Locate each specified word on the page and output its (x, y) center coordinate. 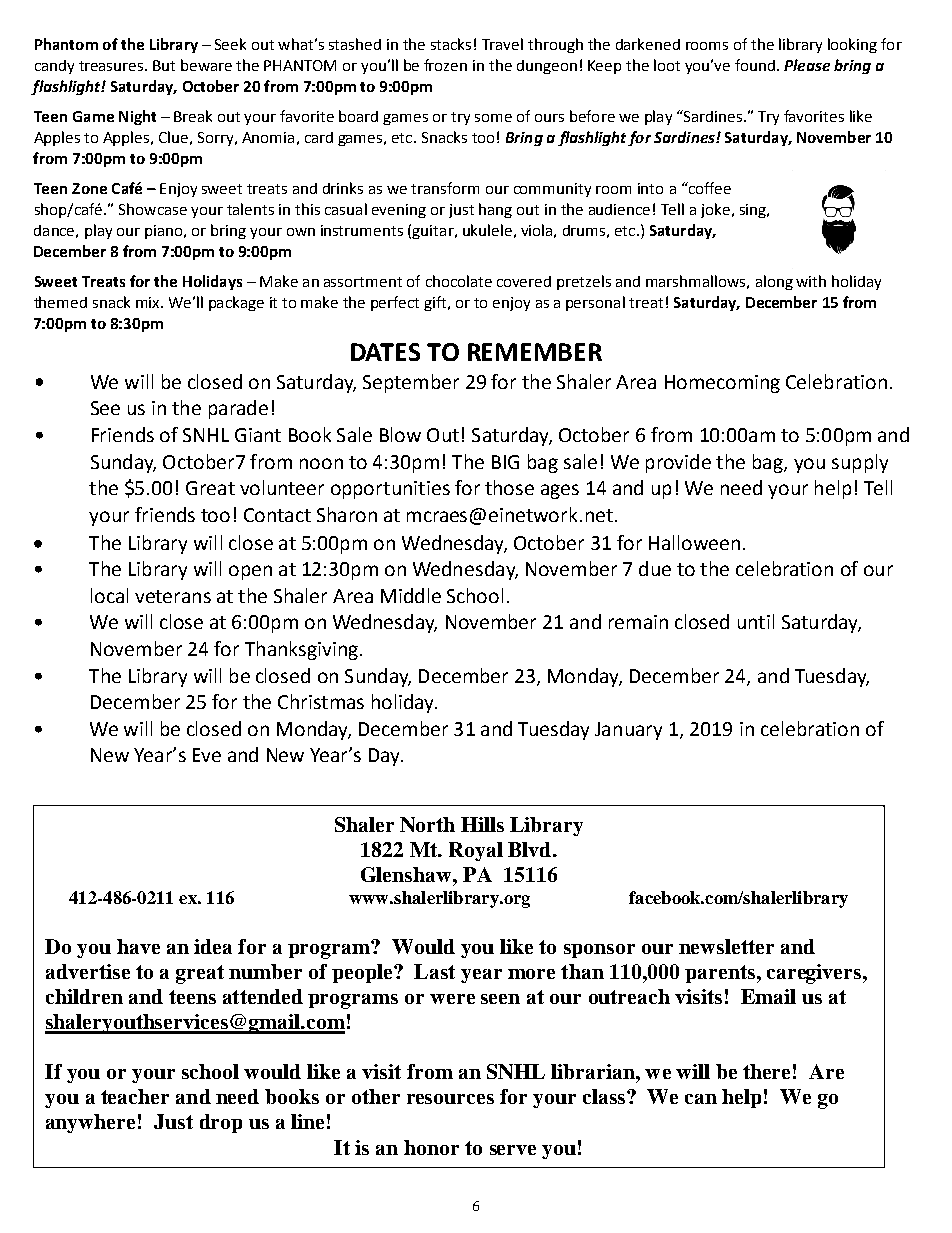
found (755, 65)
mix (149, 302)
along (774, 282)
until (756, 621)
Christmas (321, 701)
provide (678, 463)
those (509, 487)
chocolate (459, 281)
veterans (173, 596)
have (138, 946)
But (164, 65)
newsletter (726, 946)
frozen (445, 65)
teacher (135, 1096)
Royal (476, 851)
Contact (277, 515)
